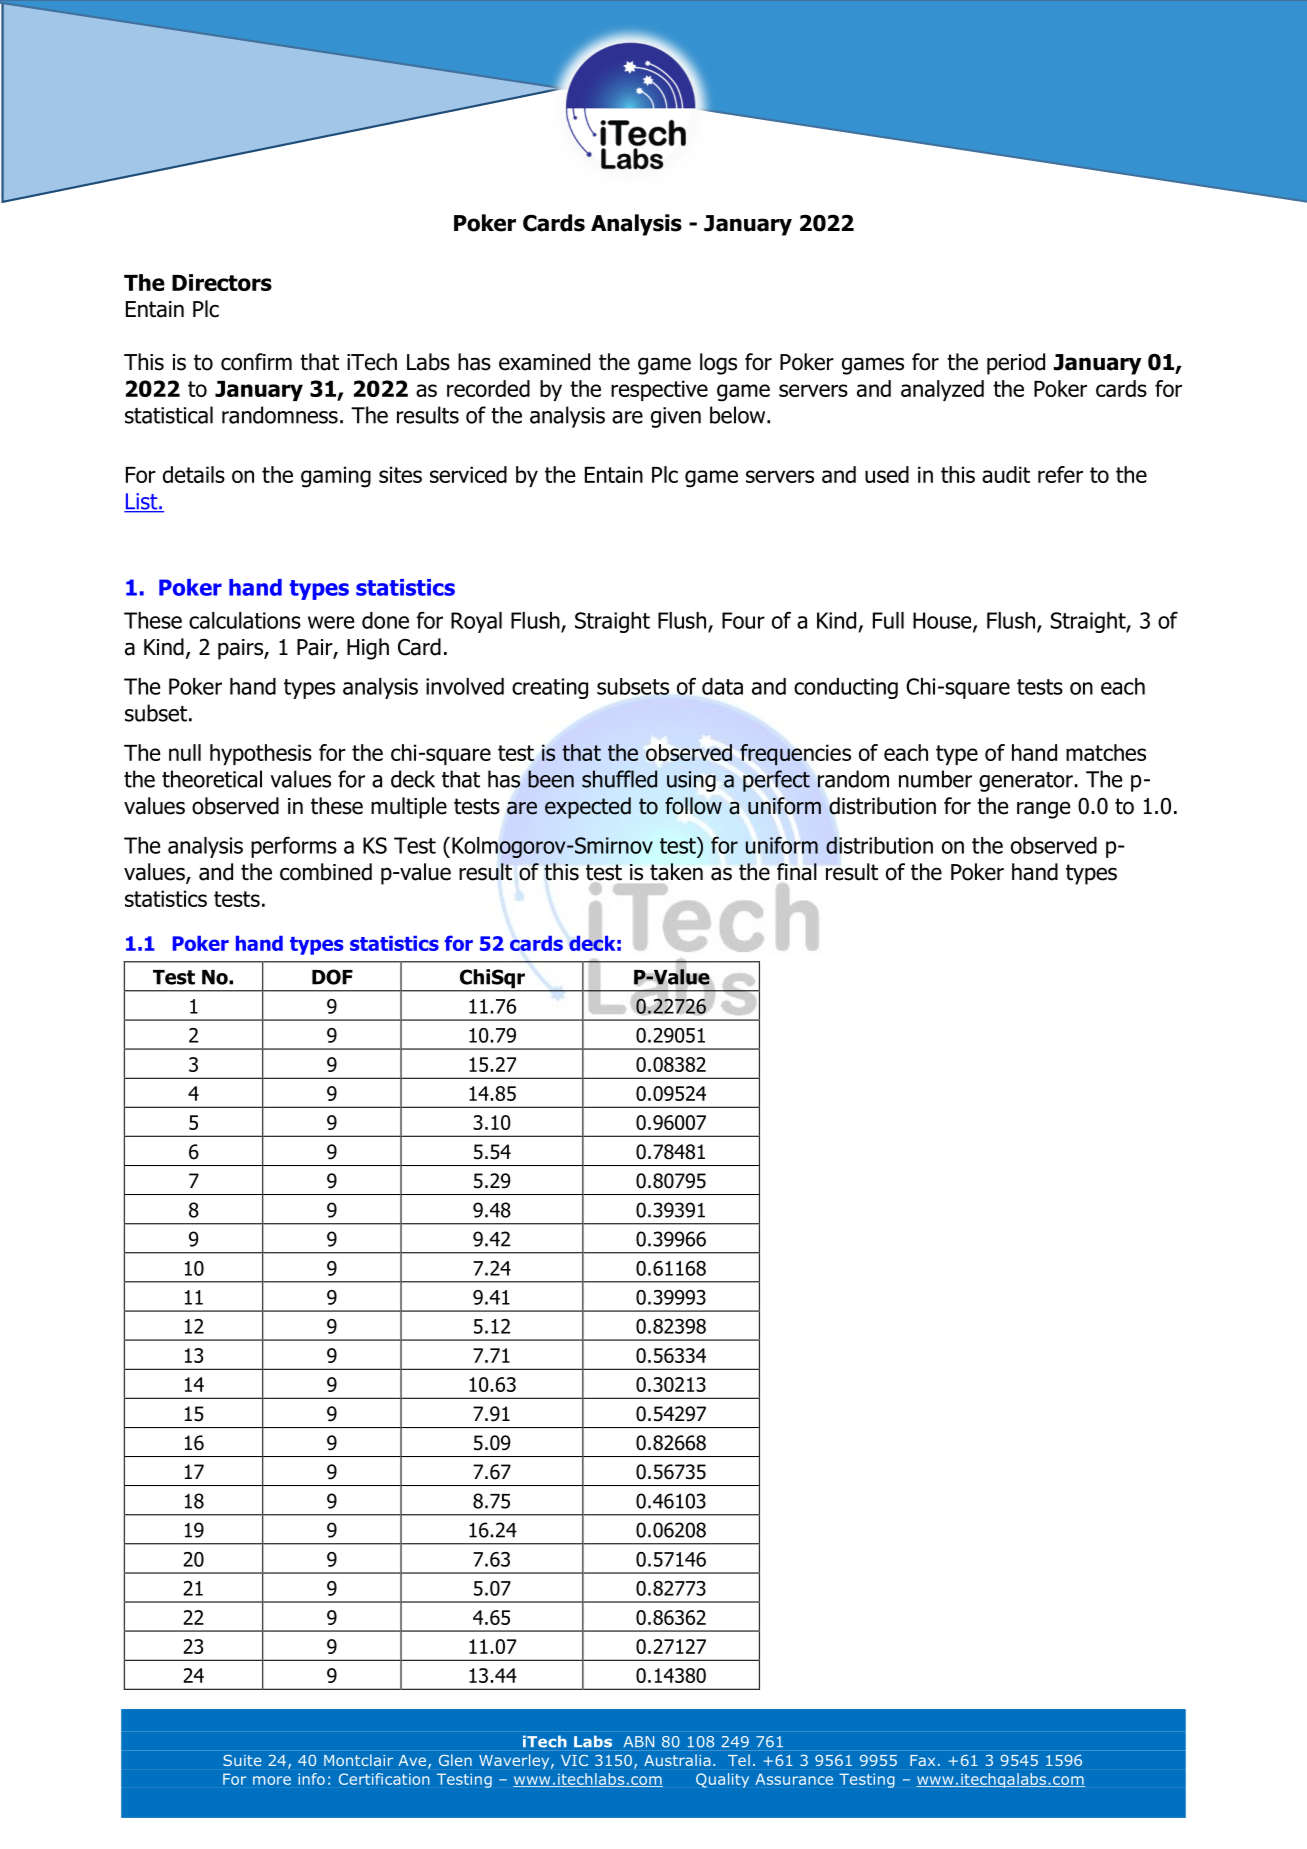 This document has width=1307, height=1849. What do you see at coordinates (722, 686) in the document?
I see `data` at bounding box center [722, 686].
